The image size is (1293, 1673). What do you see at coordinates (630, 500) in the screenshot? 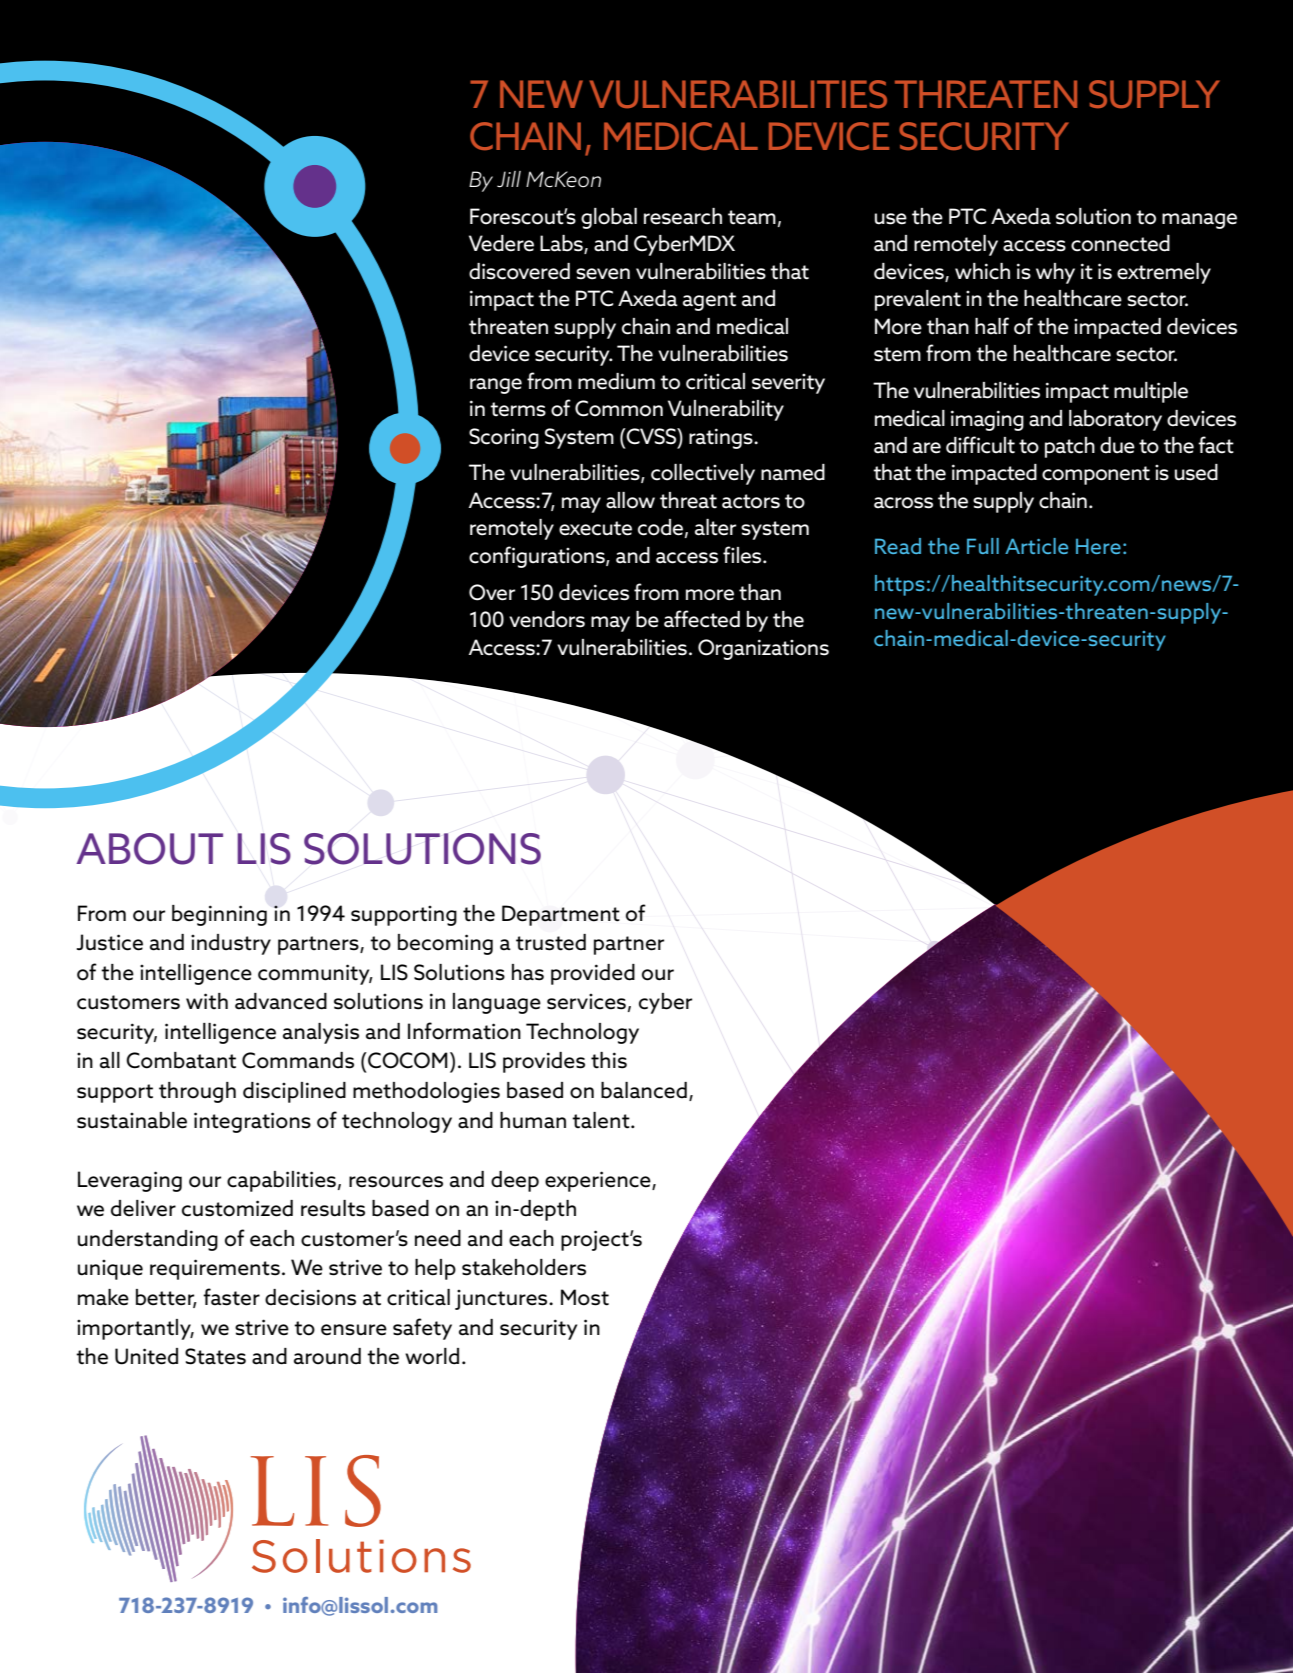
I see `allow` at bounding box center [630, 500].
